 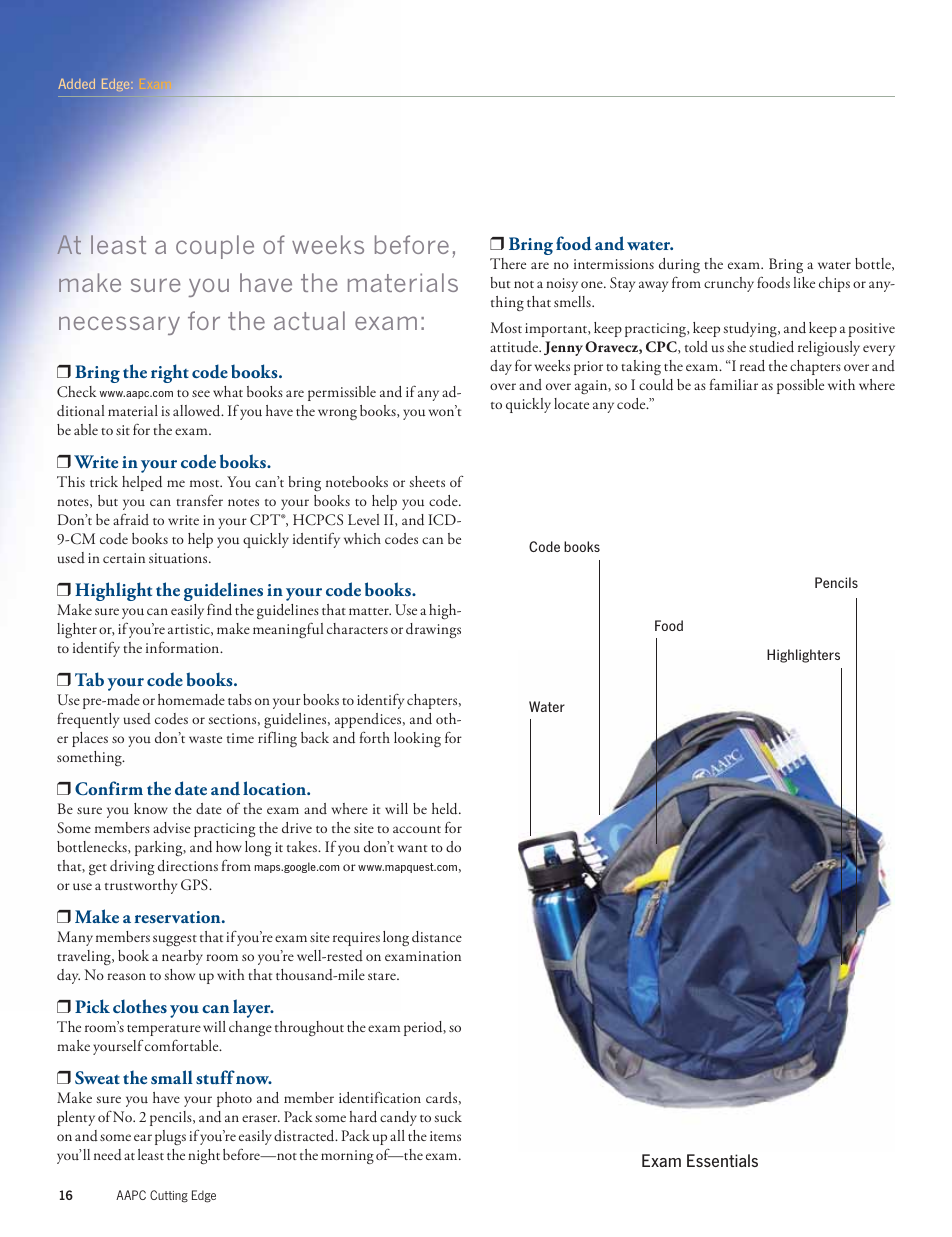 I want to click on sheets, so click(x=427, y=481).
